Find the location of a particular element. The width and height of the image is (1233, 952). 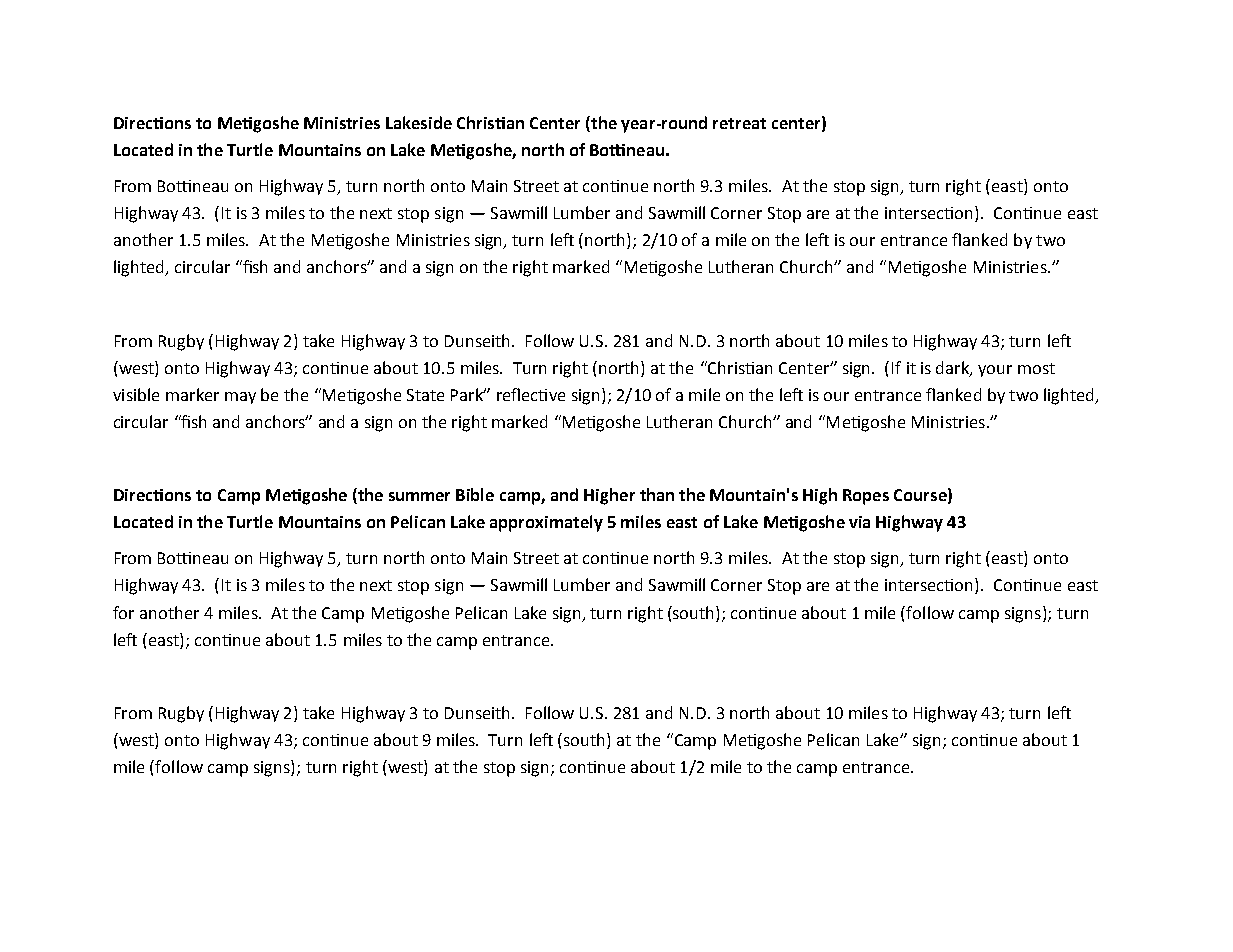

may is located at coordinates (240, 398).
